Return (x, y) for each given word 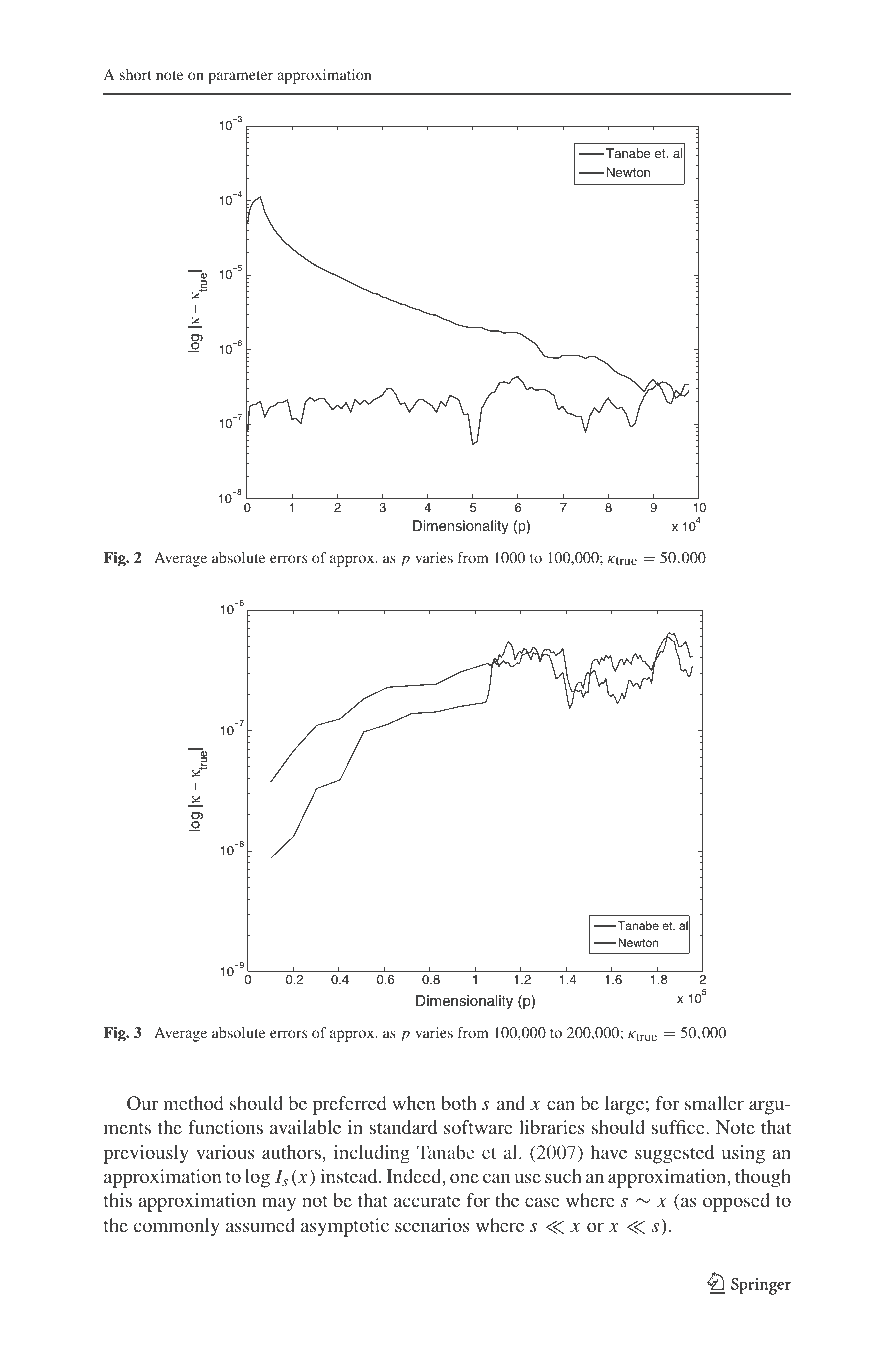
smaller (714, 1103)
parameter (240, 77)
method (193, 1103)
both (459, 1103)
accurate (427, 1201)
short (136, 74)
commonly (176, 1227)
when (414, 1103)
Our (142, 1103)
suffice (679, 1127)
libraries (552, 1127)
